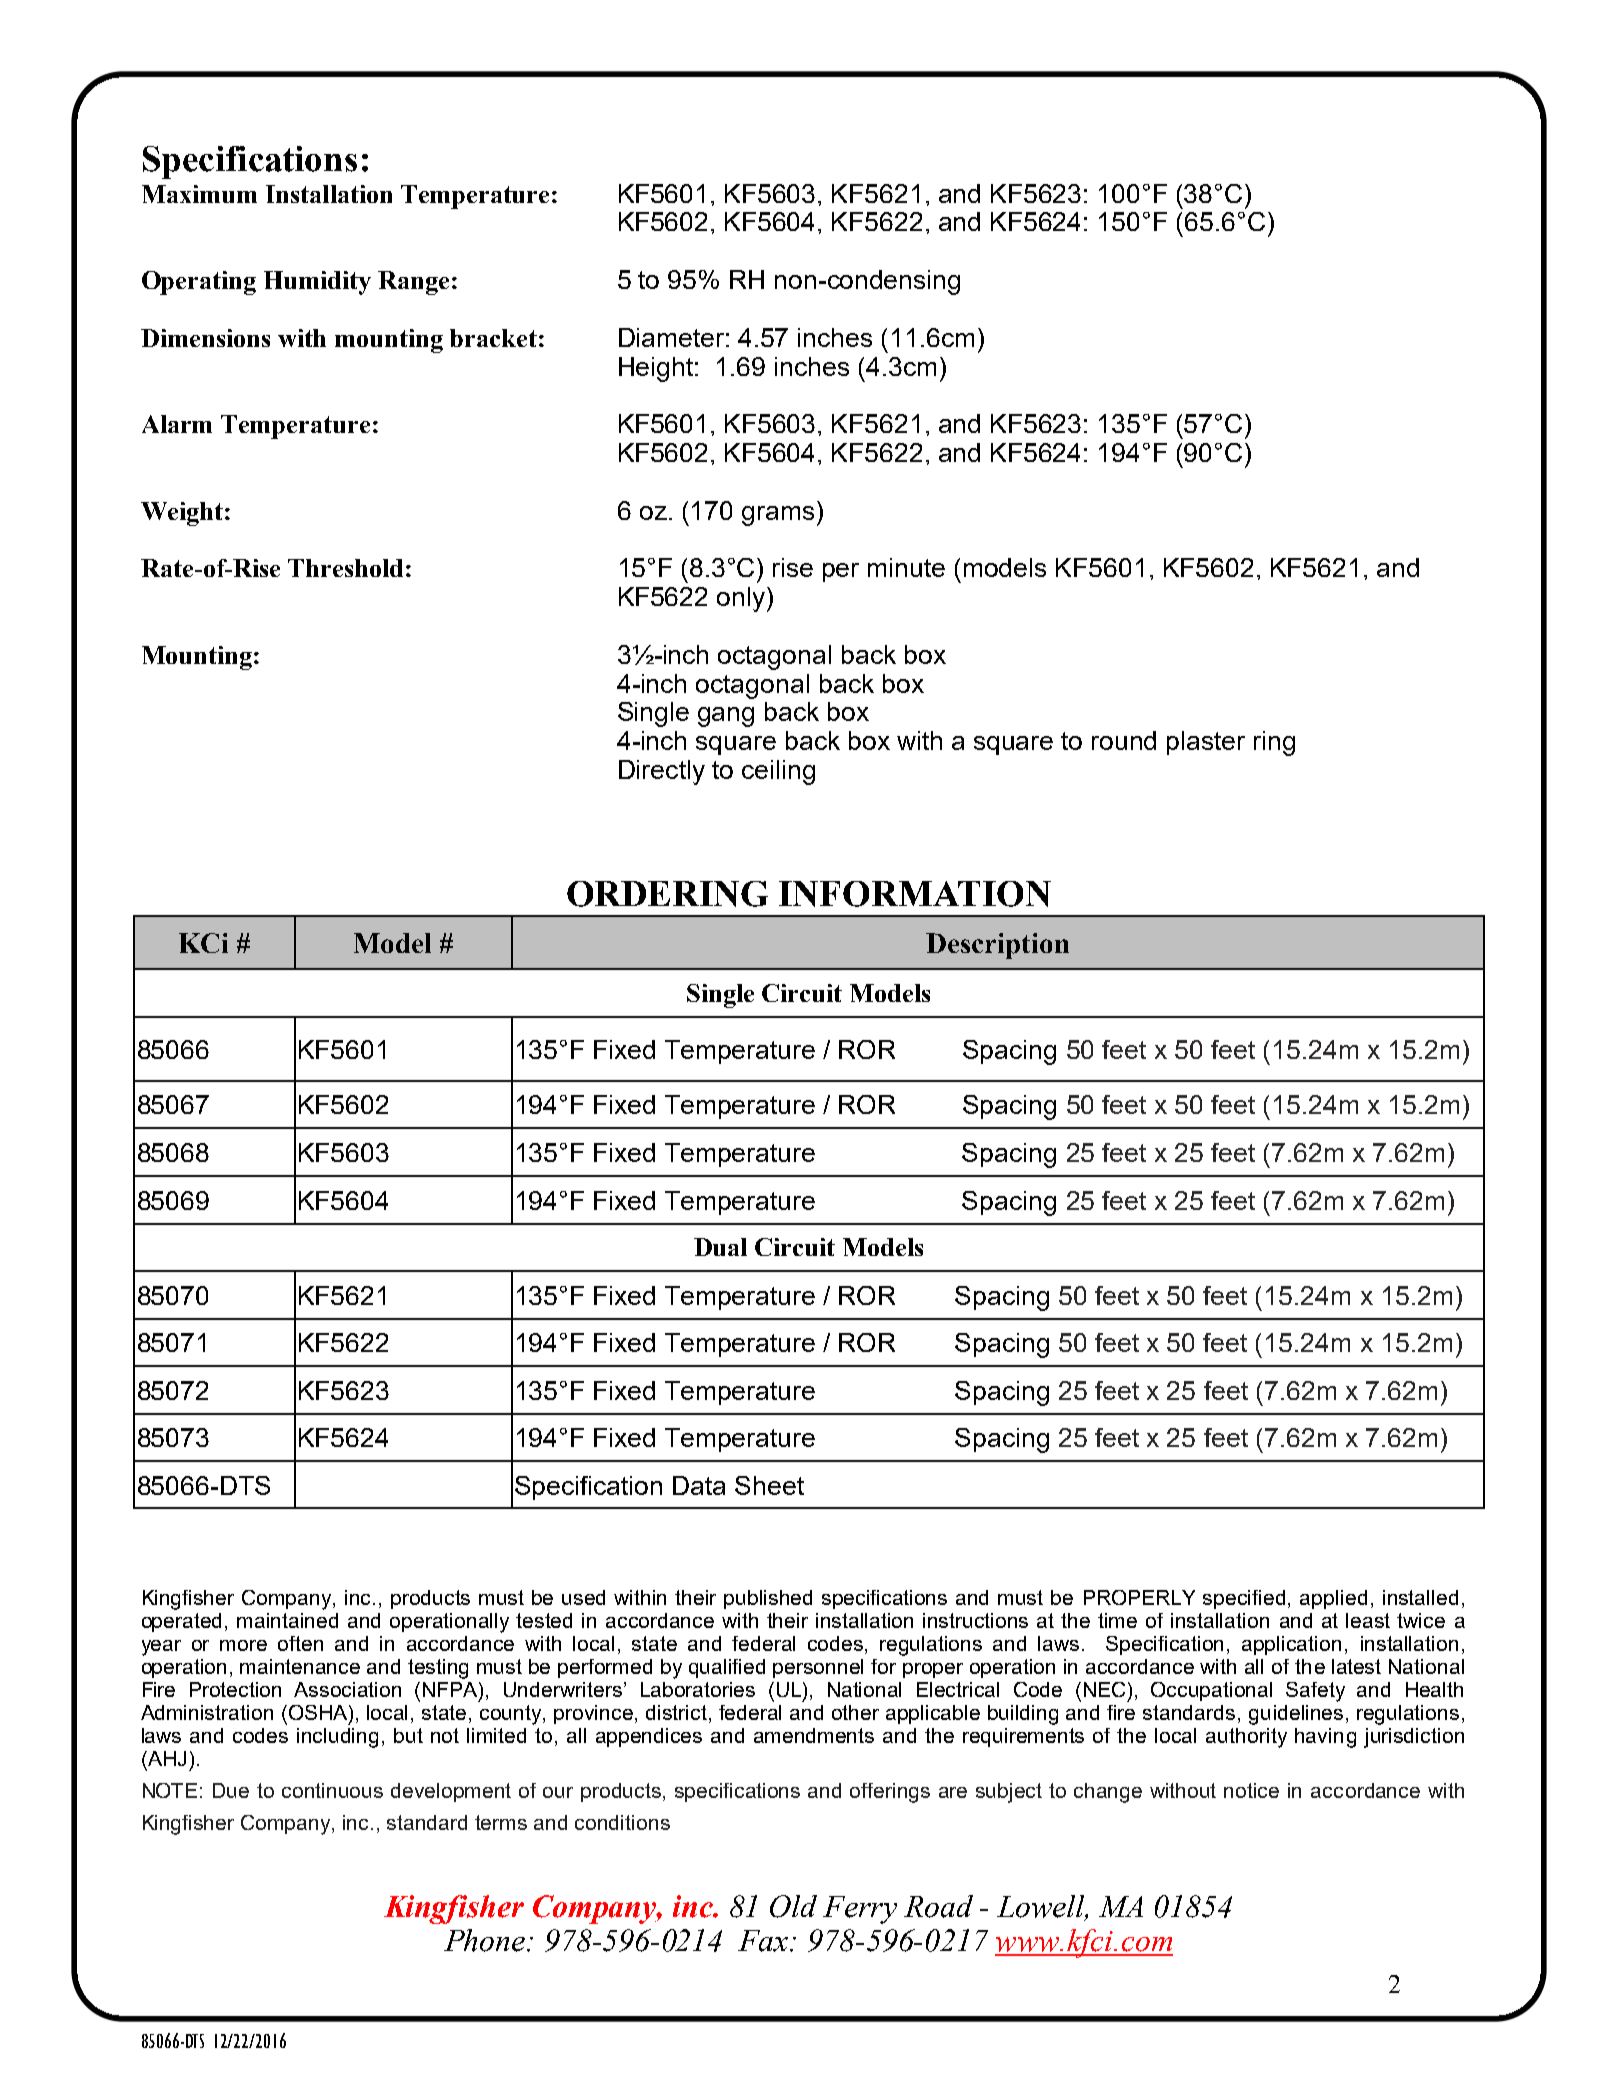 Image resolution: width=1618 pixels, height=2093 pixels. What do you see at coordinates (287, 1620) in the image?
I see `maintained` at bounding box center [287, 1620].
